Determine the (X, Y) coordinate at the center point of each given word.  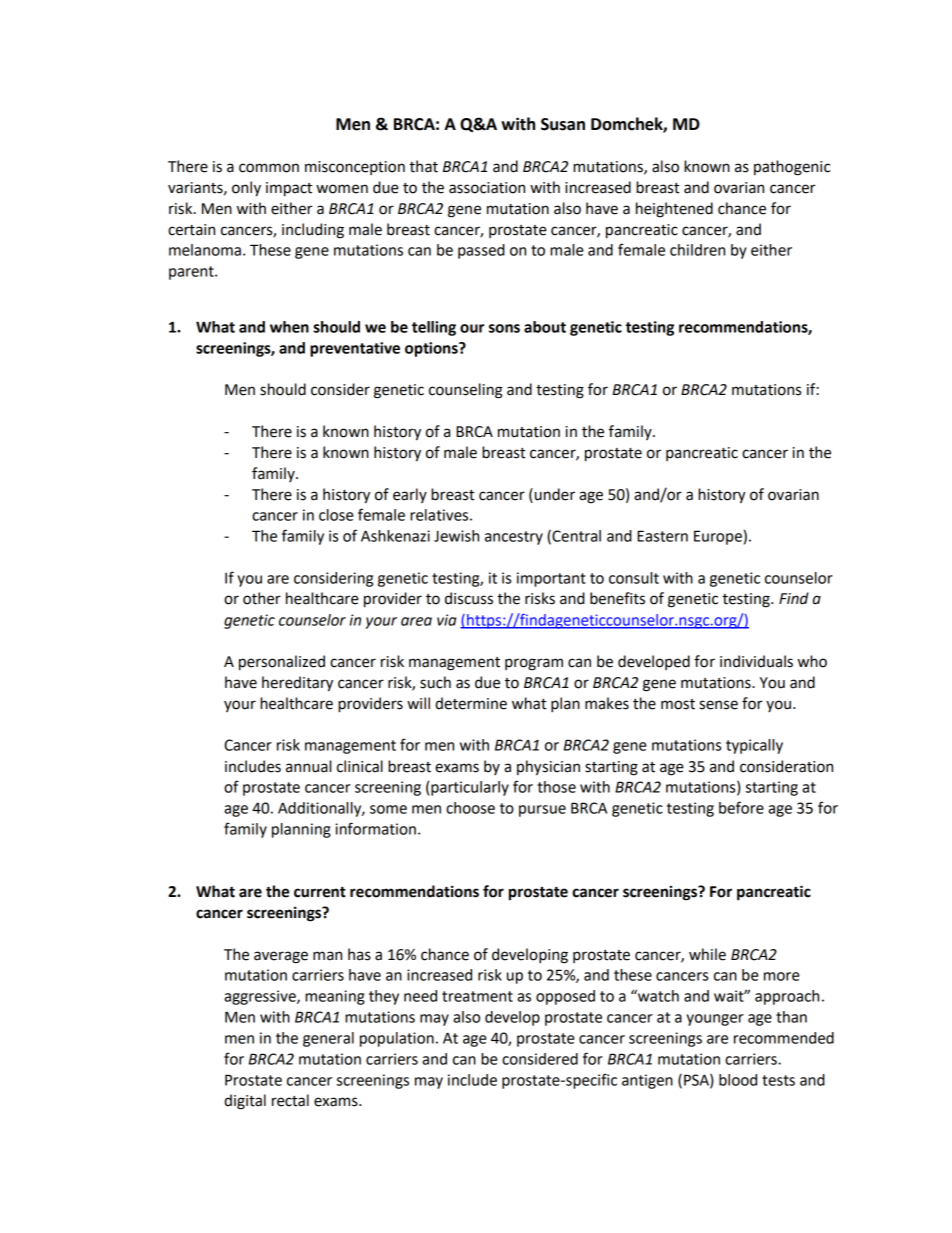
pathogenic (792, 168)
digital (245, 1102)
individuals (756, 661)
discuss (469, 598)
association (487, 188)
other (262, 598)
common (269, 168)
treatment (477, 996)
